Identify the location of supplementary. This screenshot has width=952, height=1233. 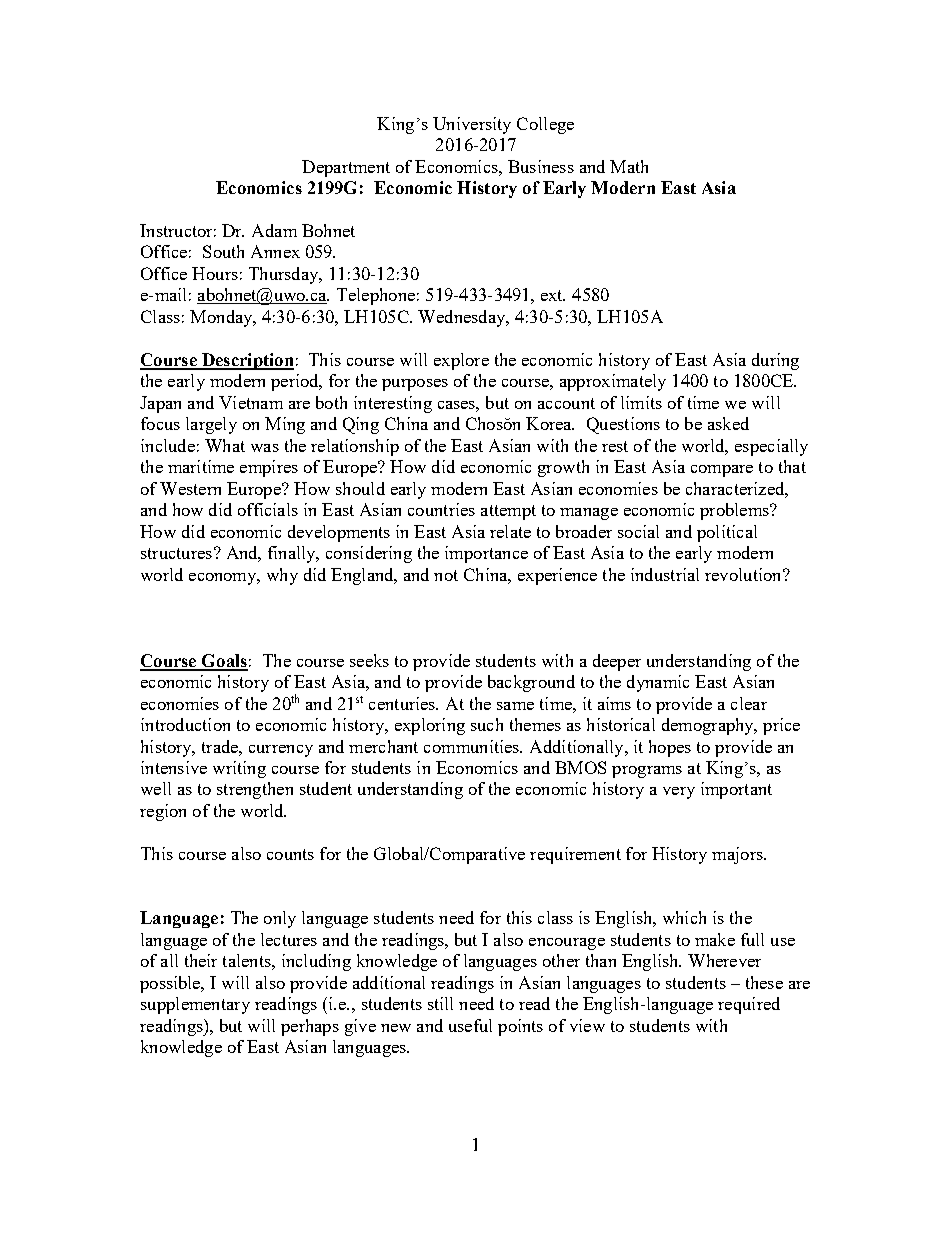
(195, 1005).
